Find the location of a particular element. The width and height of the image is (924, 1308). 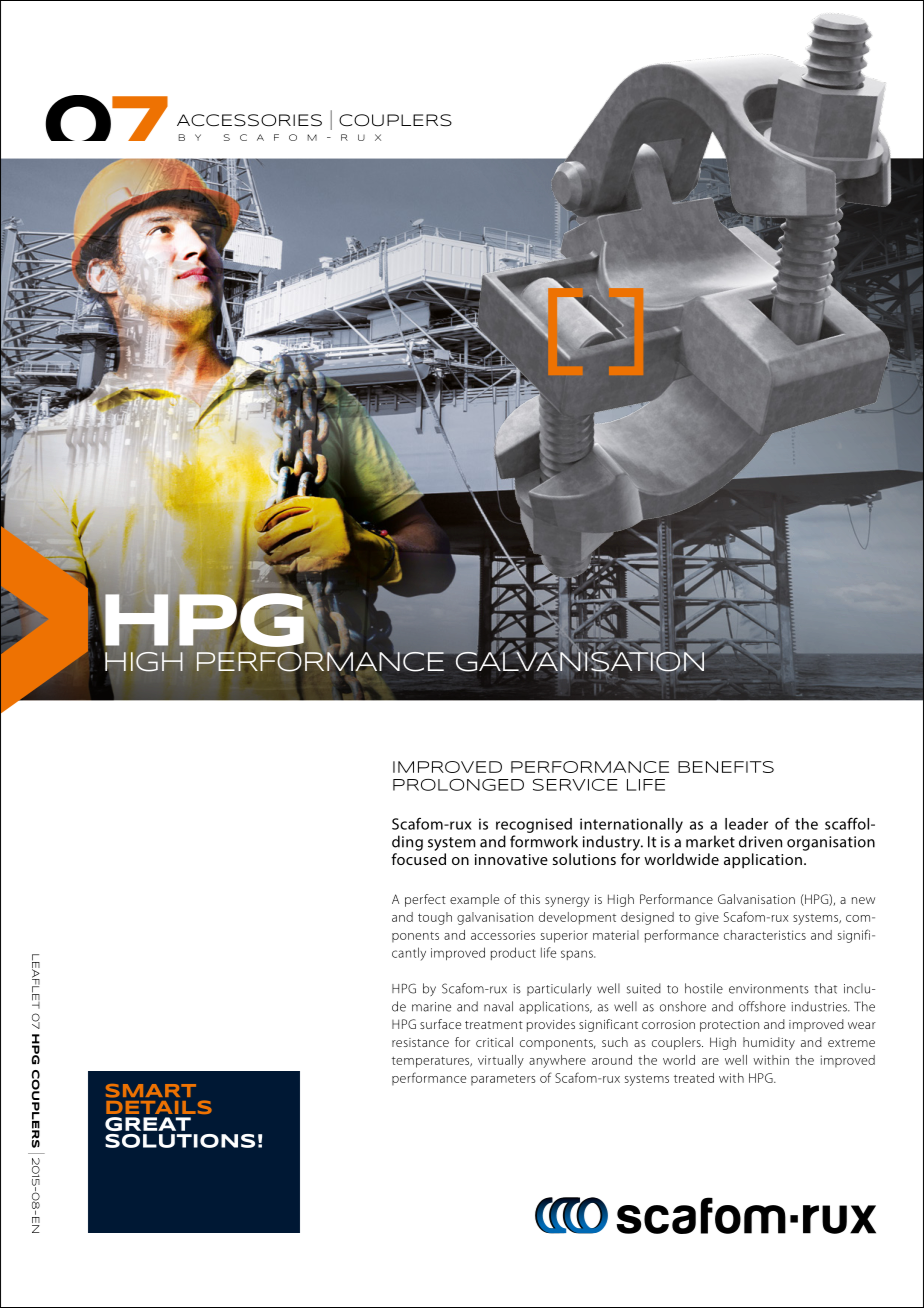

characteristics is located at coordinates (765, 935).
